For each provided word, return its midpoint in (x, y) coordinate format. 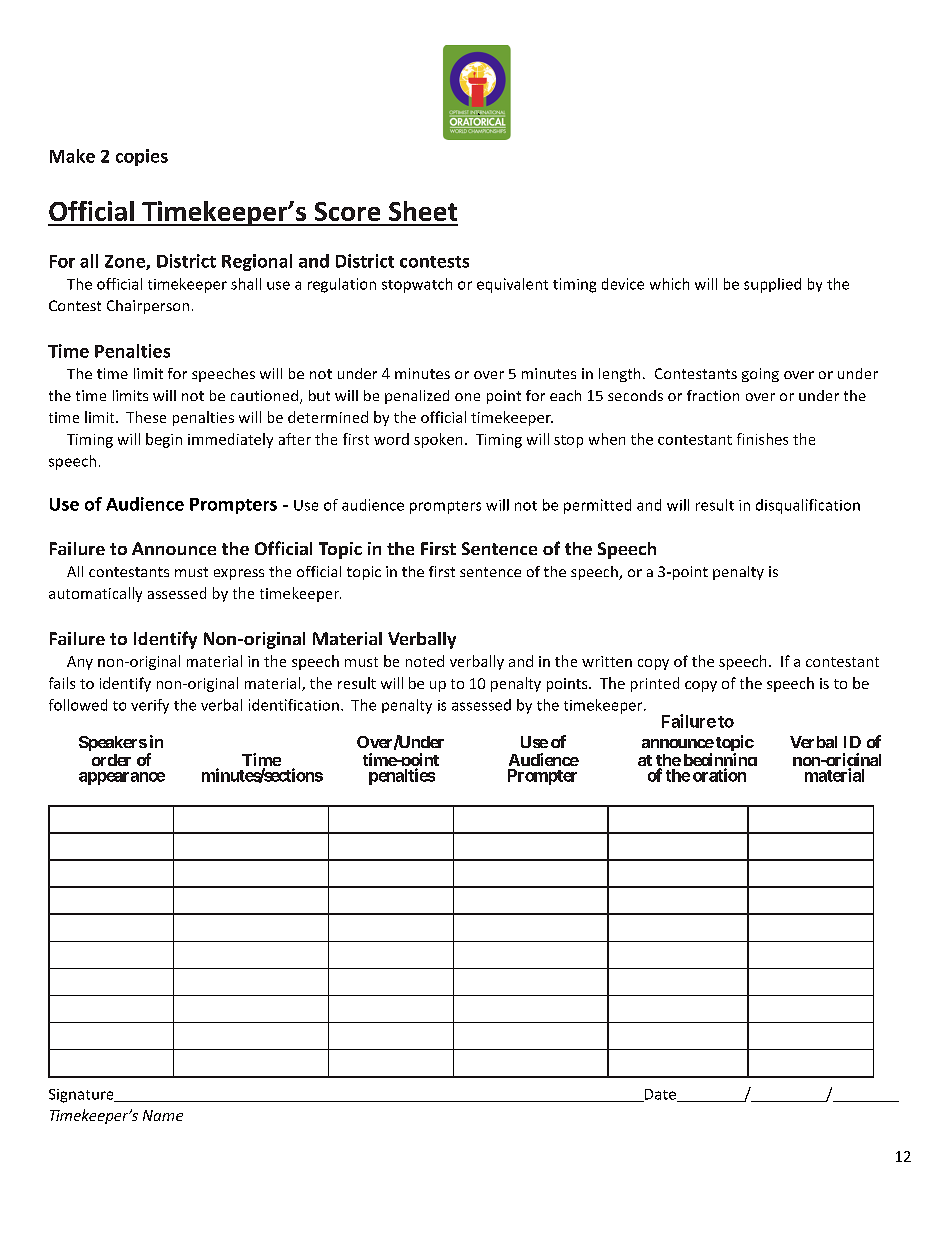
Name (163, 1115)
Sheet (423, 211)
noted (425, 661)
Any (80, 663)
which (669, 284)
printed (655, 684)
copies (142, 157)
